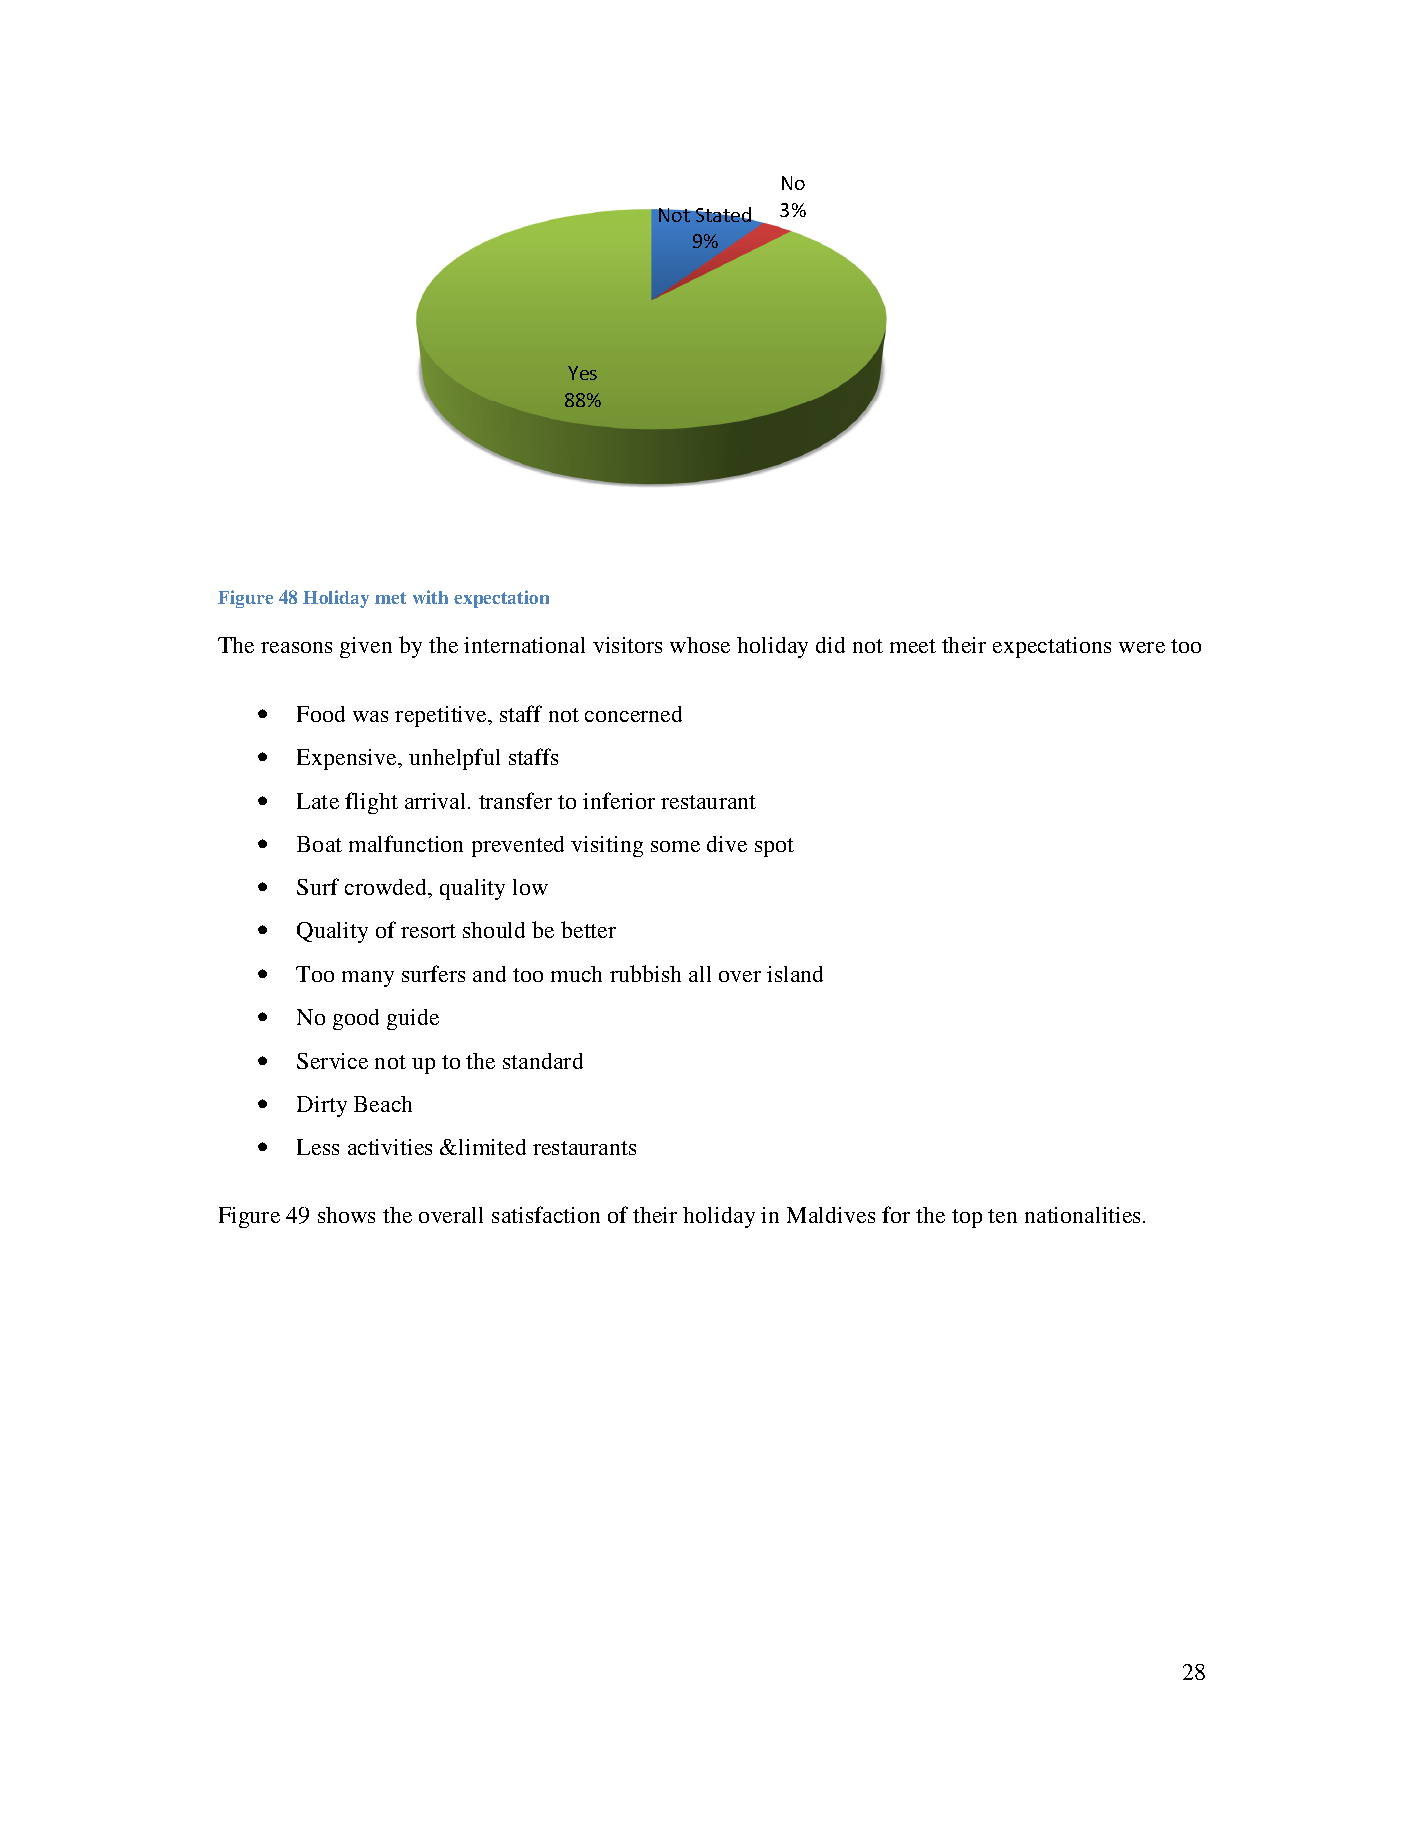  What do you see at coordinates (546, 1214) in the screenshot?
I see `satisfaction` at bounding box center [546, 1214].
